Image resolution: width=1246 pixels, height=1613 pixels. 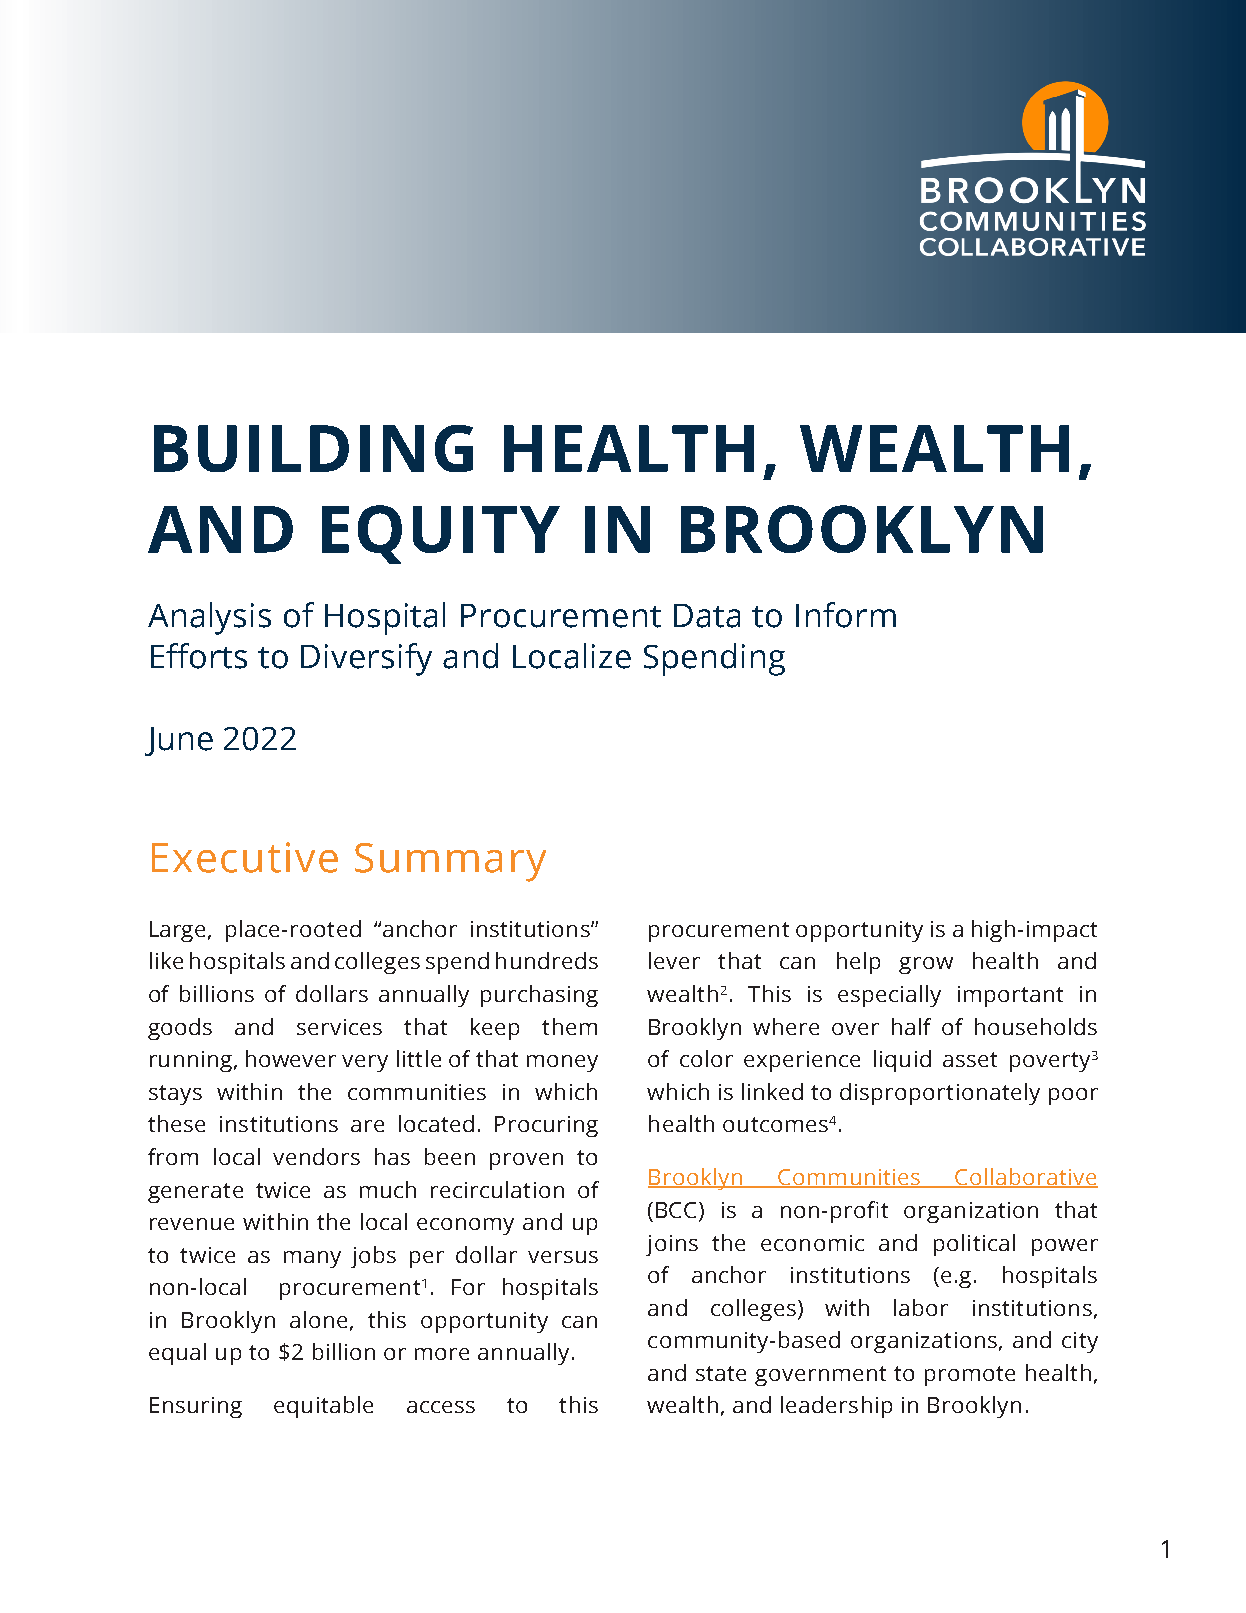 I want to click on state, so click(x=721, y=1373).
